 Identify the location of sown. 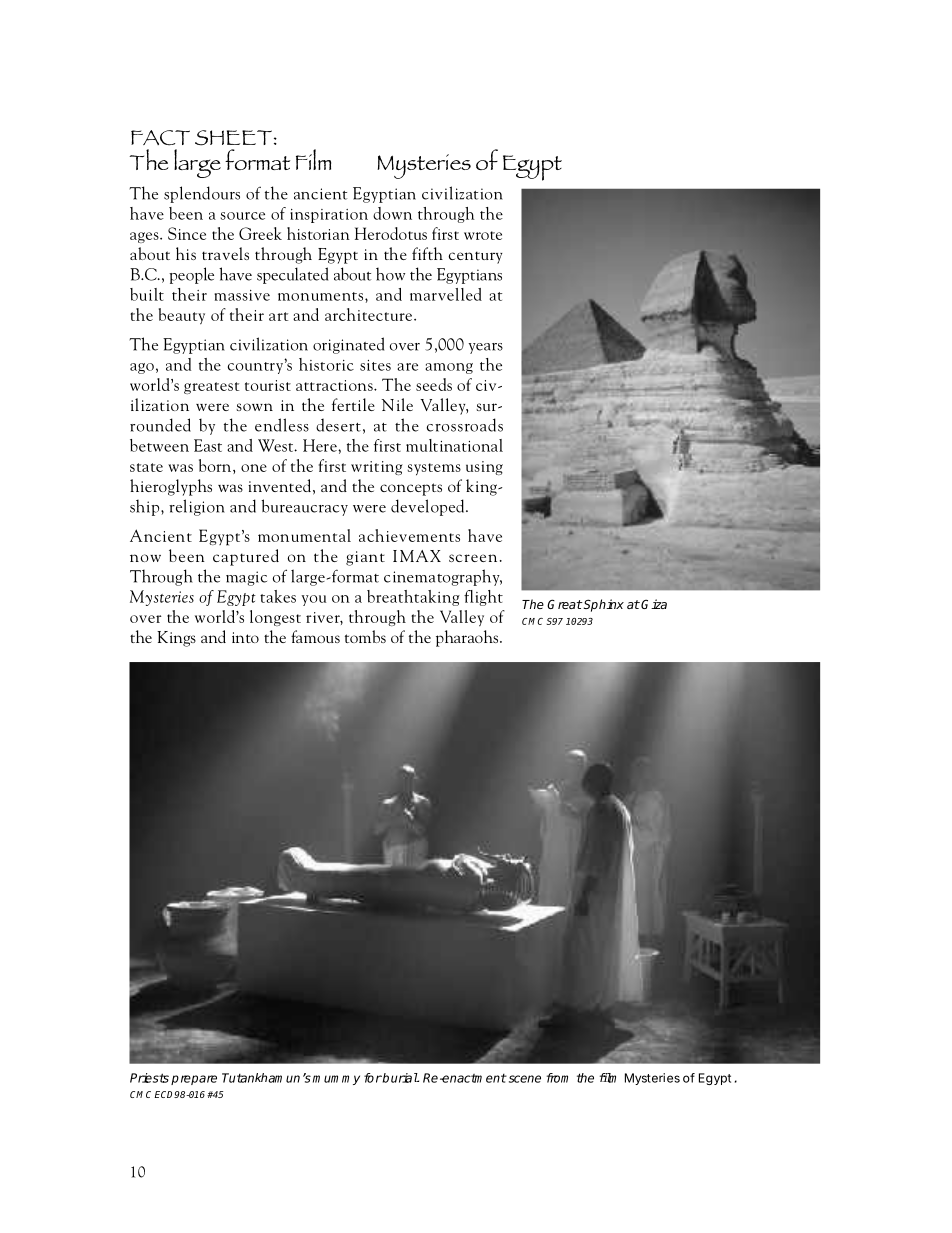
(254, 407).
